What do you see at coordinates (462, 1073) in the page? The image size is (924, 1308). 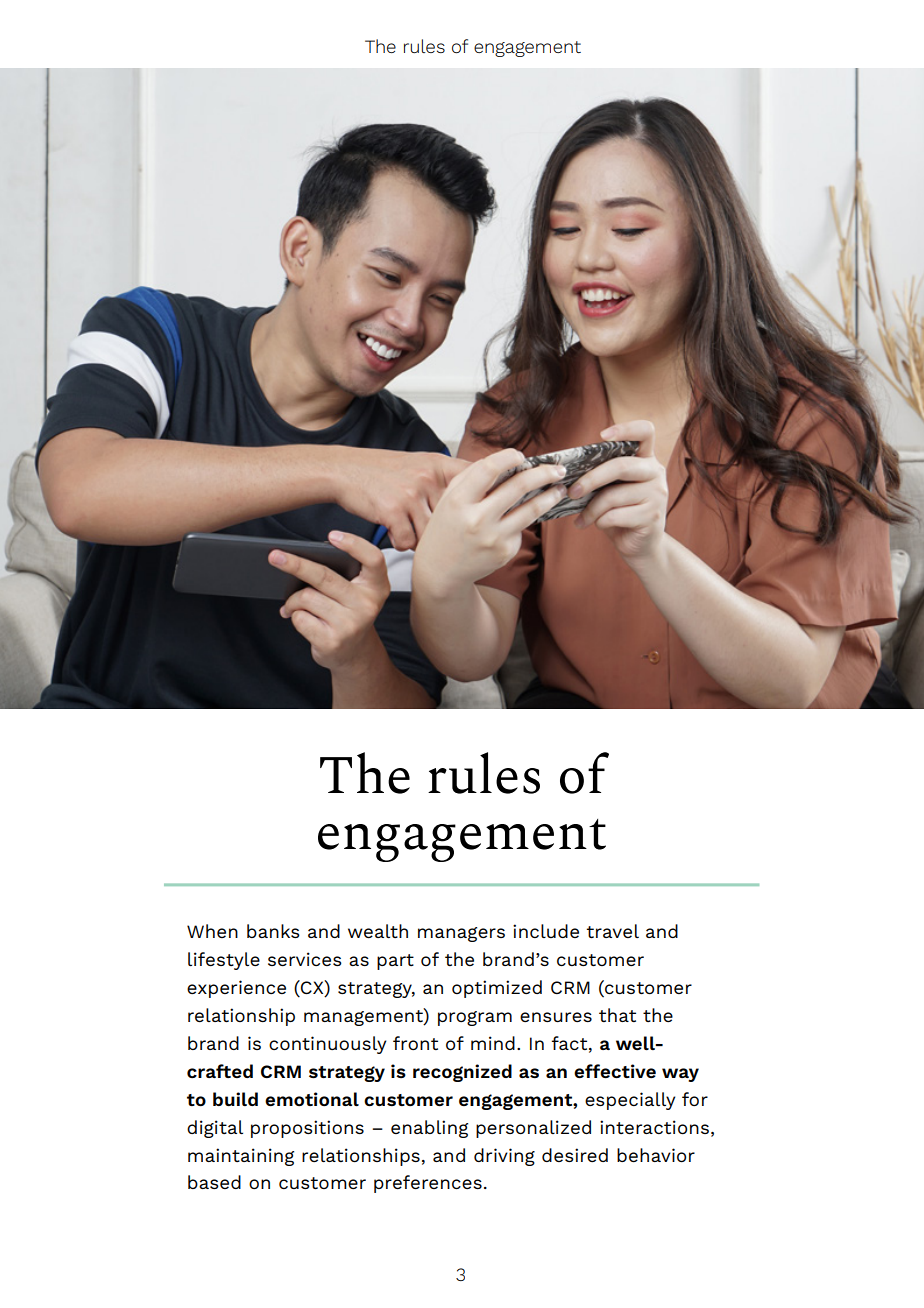 I see `recognized` at bounding box center [462, 1073].
